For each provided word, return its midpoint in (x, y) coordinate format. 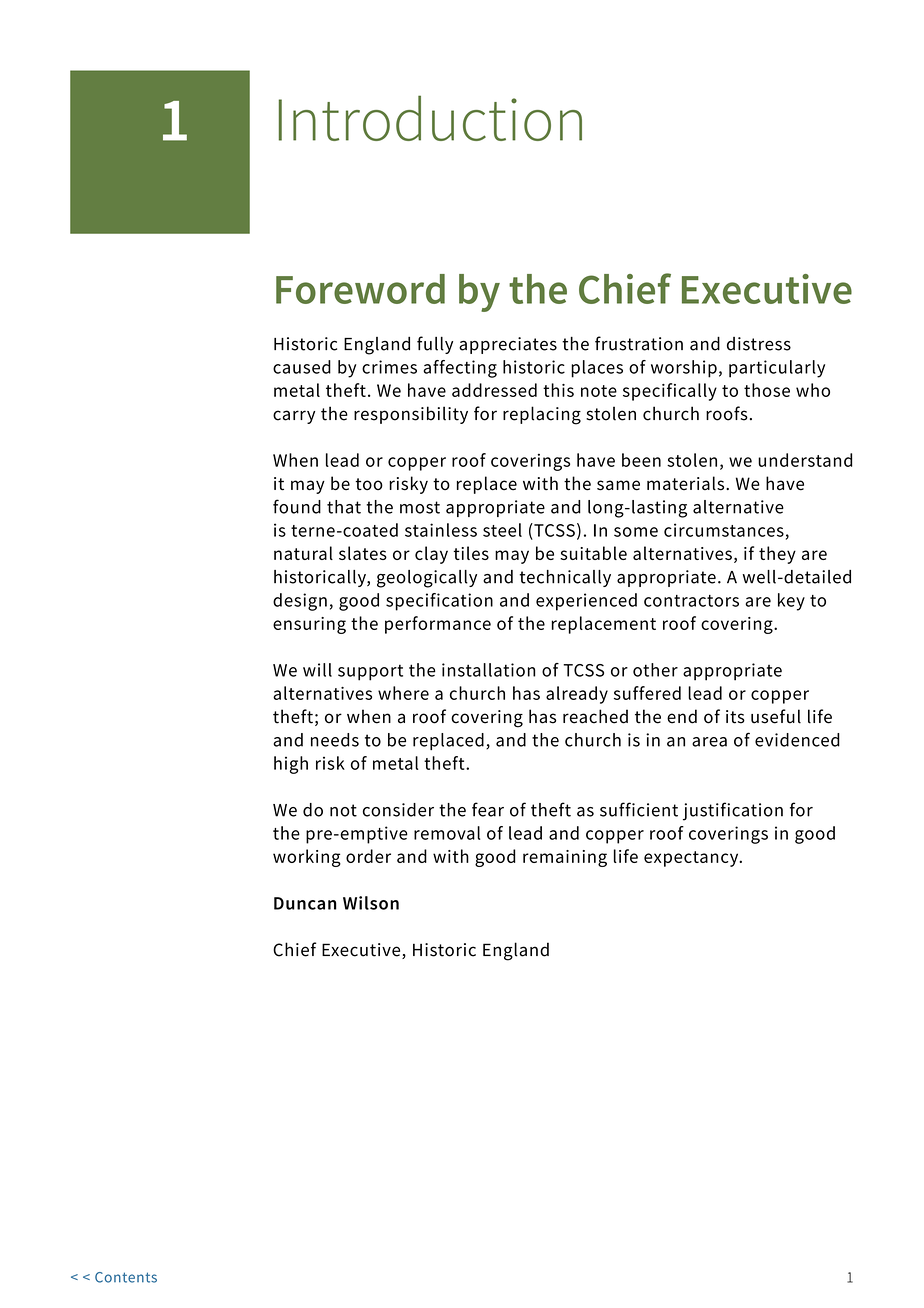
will (317, 670)
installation (488, 670)
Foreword (360, 289)
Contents (126, 1277)
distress (759, 344)
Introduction (430, 118)
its (735, 717)
